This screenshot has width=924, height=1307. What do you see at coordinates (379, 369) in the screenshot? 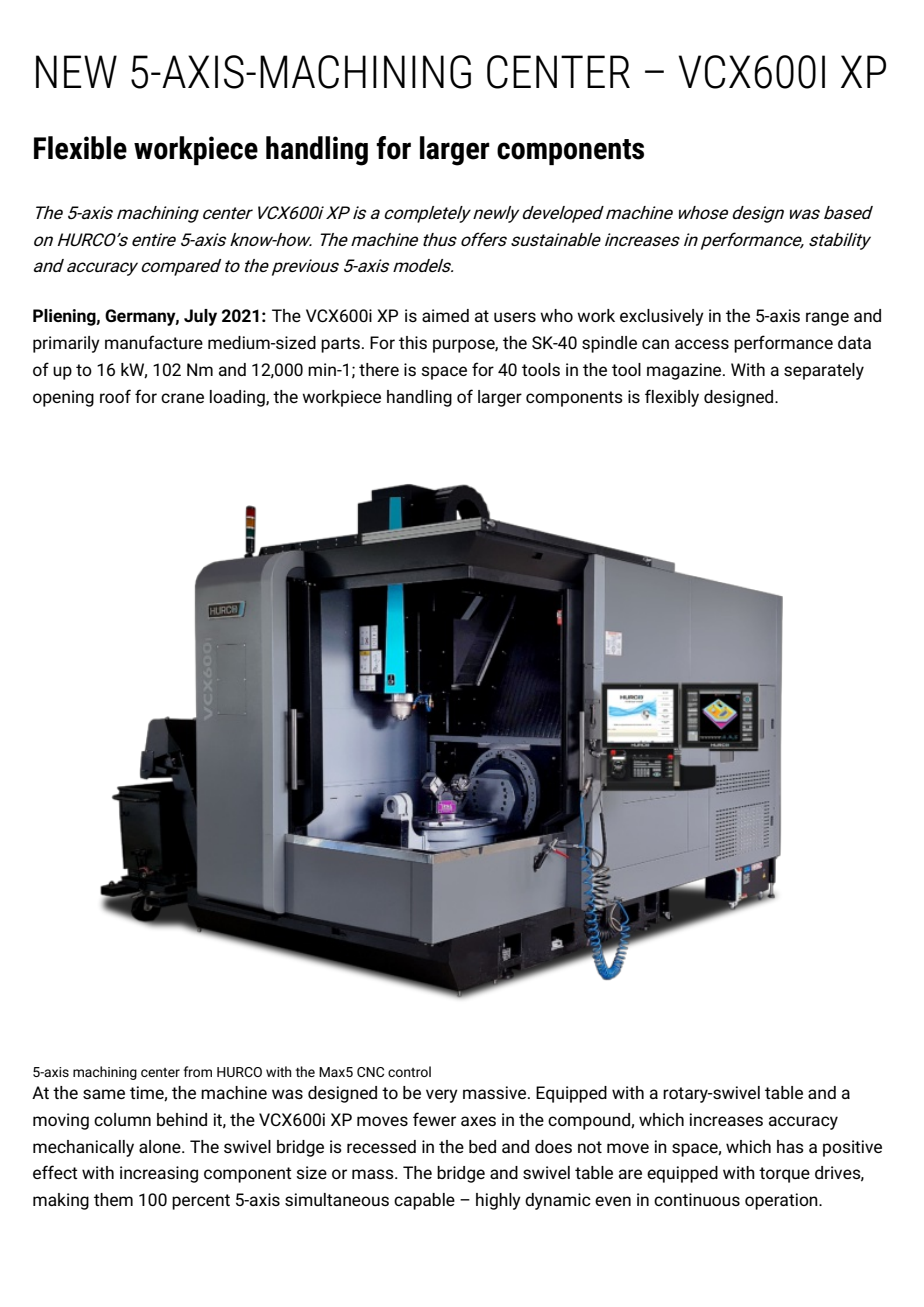
I see `there` at bounding box center [379, 369].
